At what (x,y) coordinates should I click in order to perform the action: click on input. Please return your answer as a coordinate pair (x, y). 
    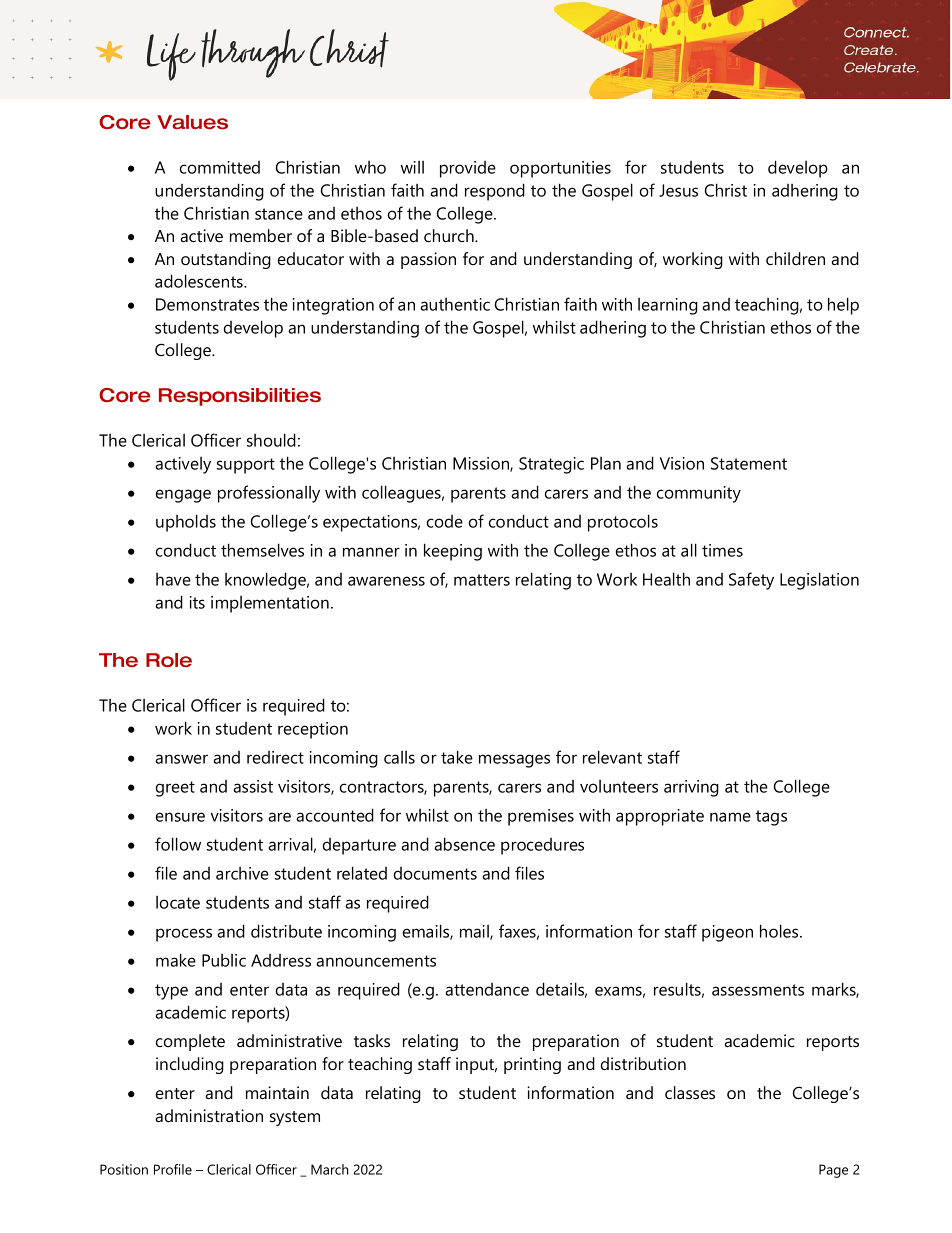
    Looking at the image, I should click on (476, 1065).
